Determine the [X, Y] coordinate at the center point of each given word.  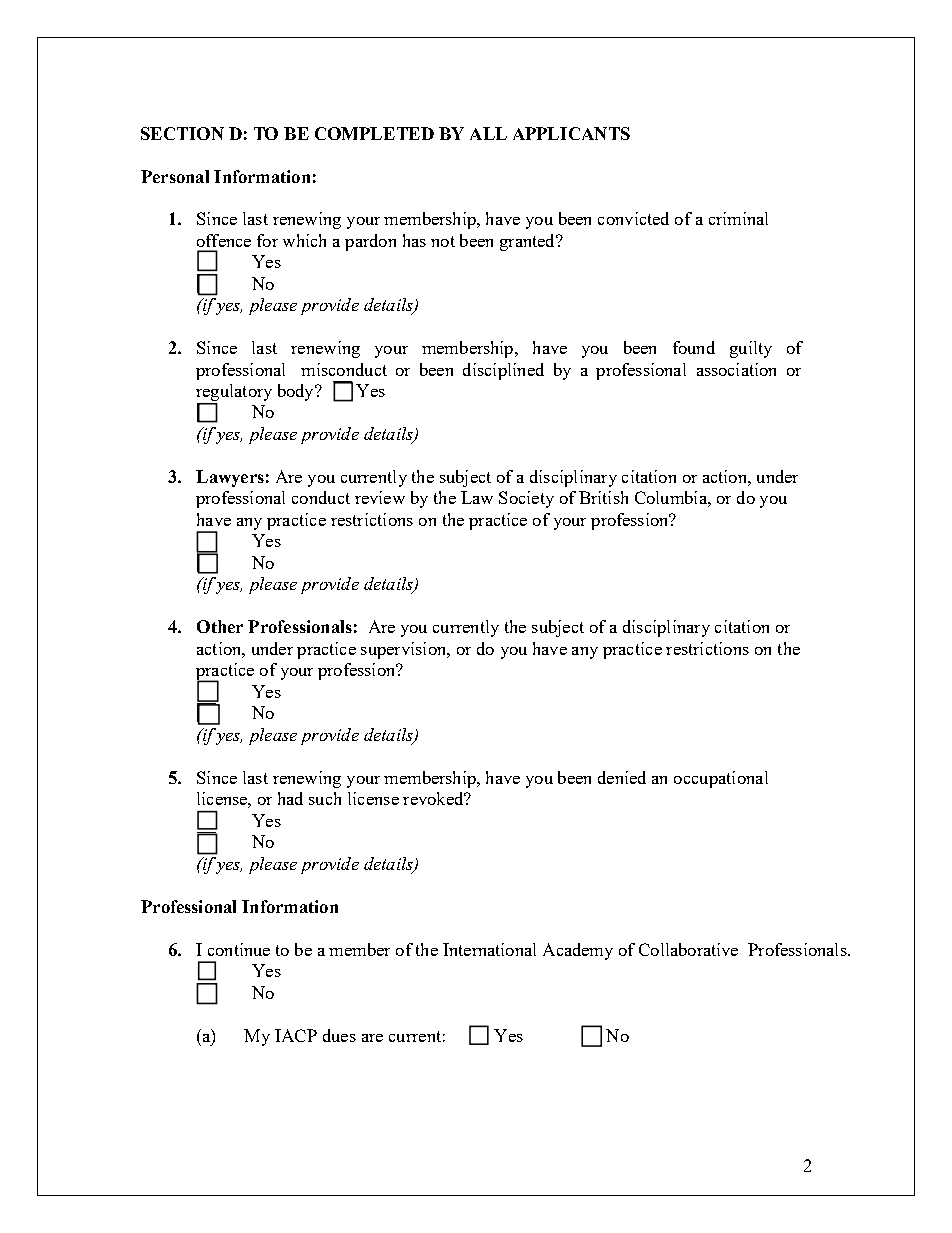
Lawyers [230, 478]
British [603, 497]
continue [239, 949]
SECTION [182, 133]
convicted [633, 218]
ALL [488, 133]
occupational [721, 779]
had [290, 798]
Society [526, 499]
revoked [434, 798]
